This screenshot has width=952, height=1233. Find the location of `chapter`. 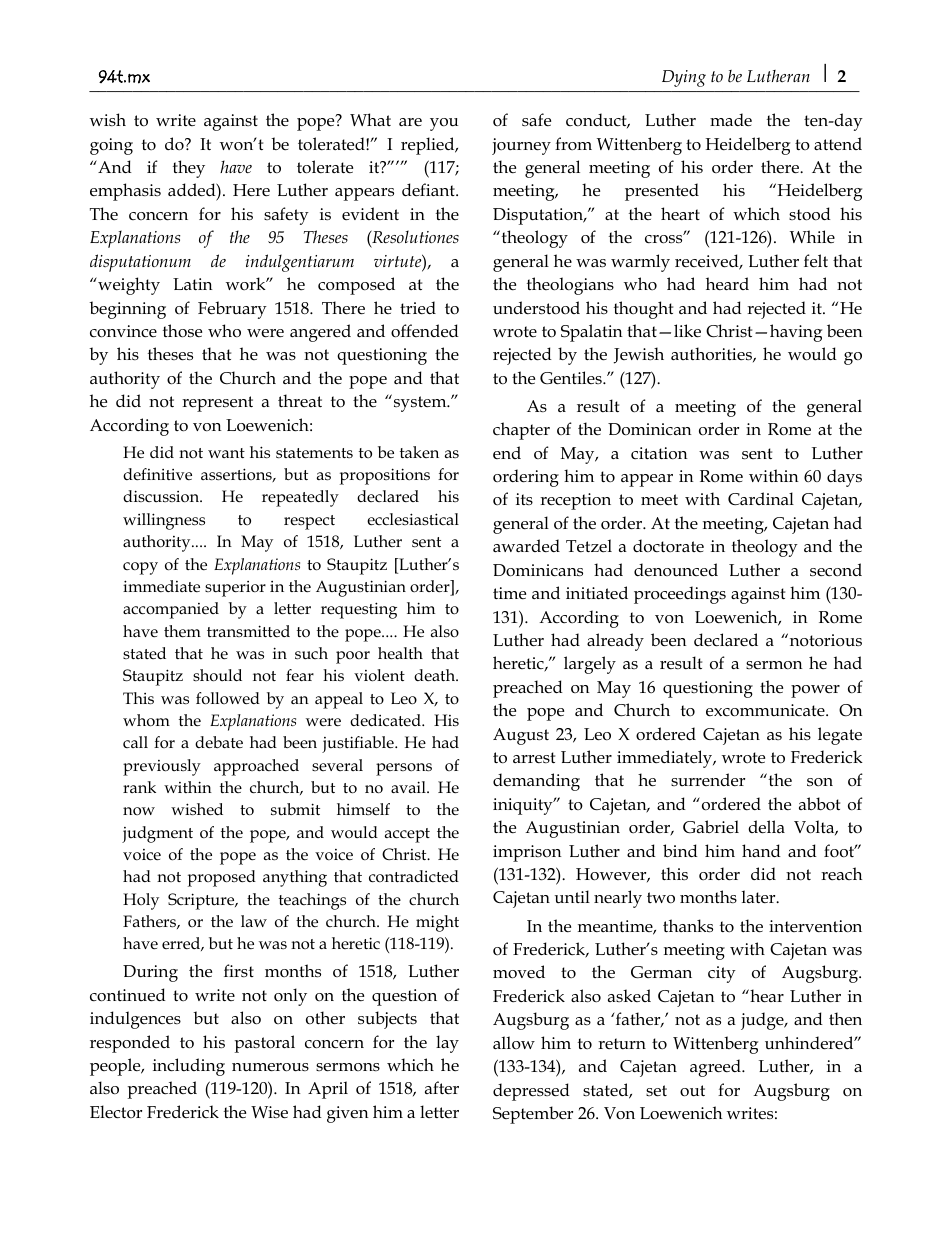

chapter is located at coordinates (521, 431).
